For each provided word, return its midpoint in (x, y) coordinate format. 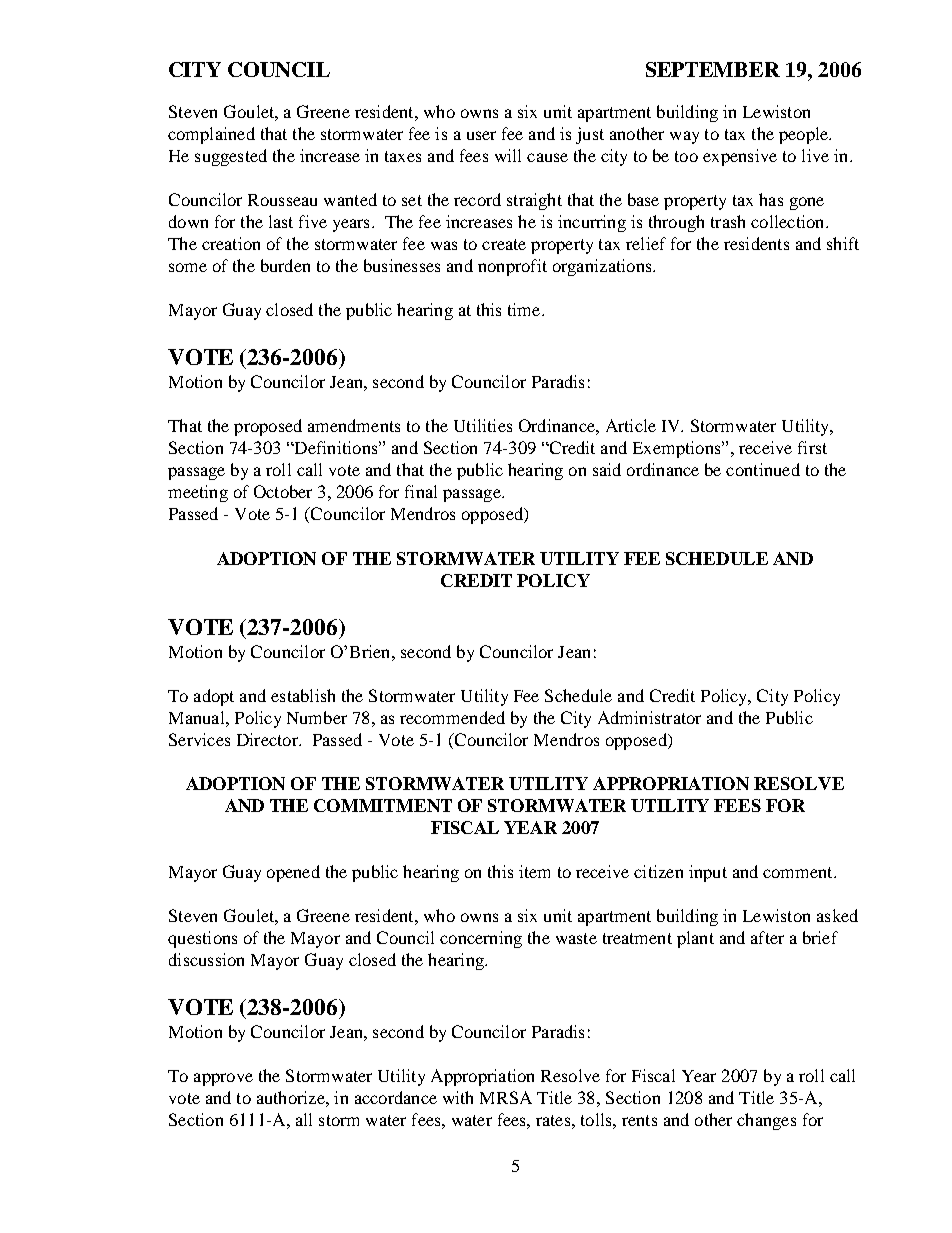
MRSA (506, 1097)
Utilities (483, 425)
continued (763, 469)
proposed (268, 427)
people (805, 135)
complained (211, 135)
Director (268, 739)
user (481, 135)
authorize (292, 1097)
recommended (452, 717)
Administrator (649, 717)
